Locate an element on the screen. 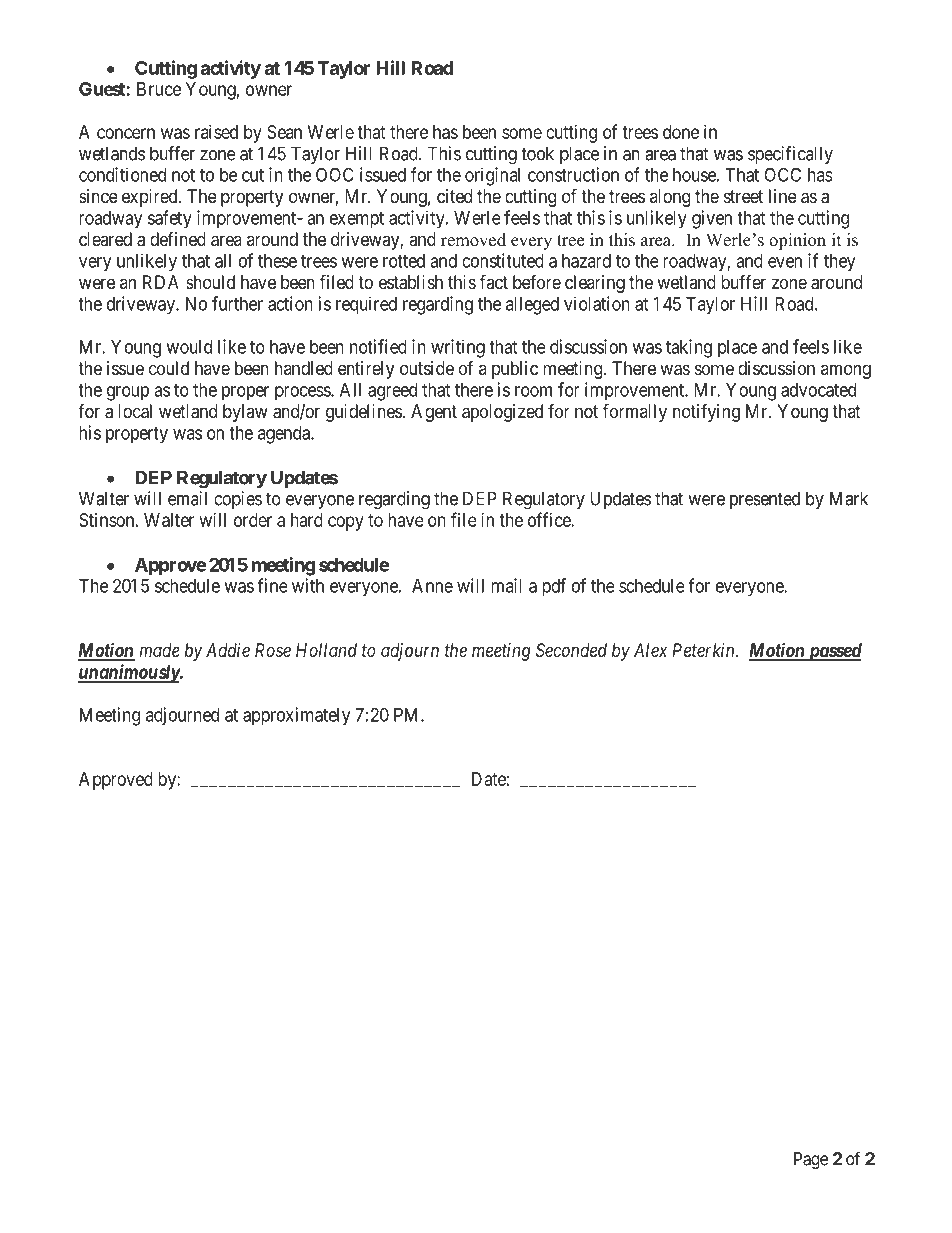 The image size is (952, 1233). passed is located at coordinates (833, 652).
